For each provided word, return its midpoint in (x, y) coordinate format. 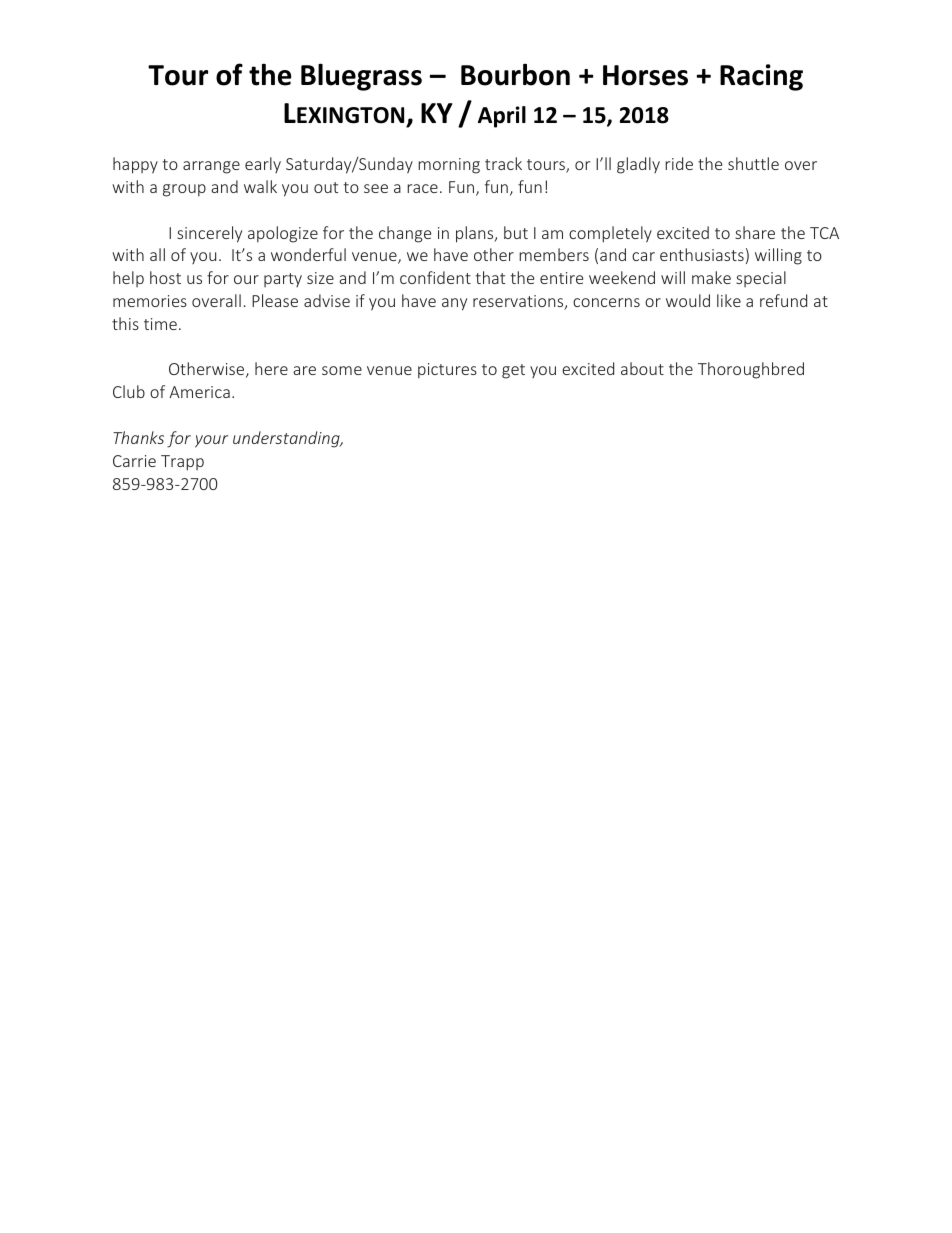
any (454, 304)
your (211, 441)
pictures (447, 371)
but (516, 232)
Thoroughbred (751, 370)
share (755, 232)
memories (150, 301)
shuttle (753, 163)
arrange (211, 167)
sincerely (209, 234)
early (263, 165)
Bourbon (515, 74)
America (199, 392)
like (729, 300)
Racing (761, 77)
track (503, 163)
